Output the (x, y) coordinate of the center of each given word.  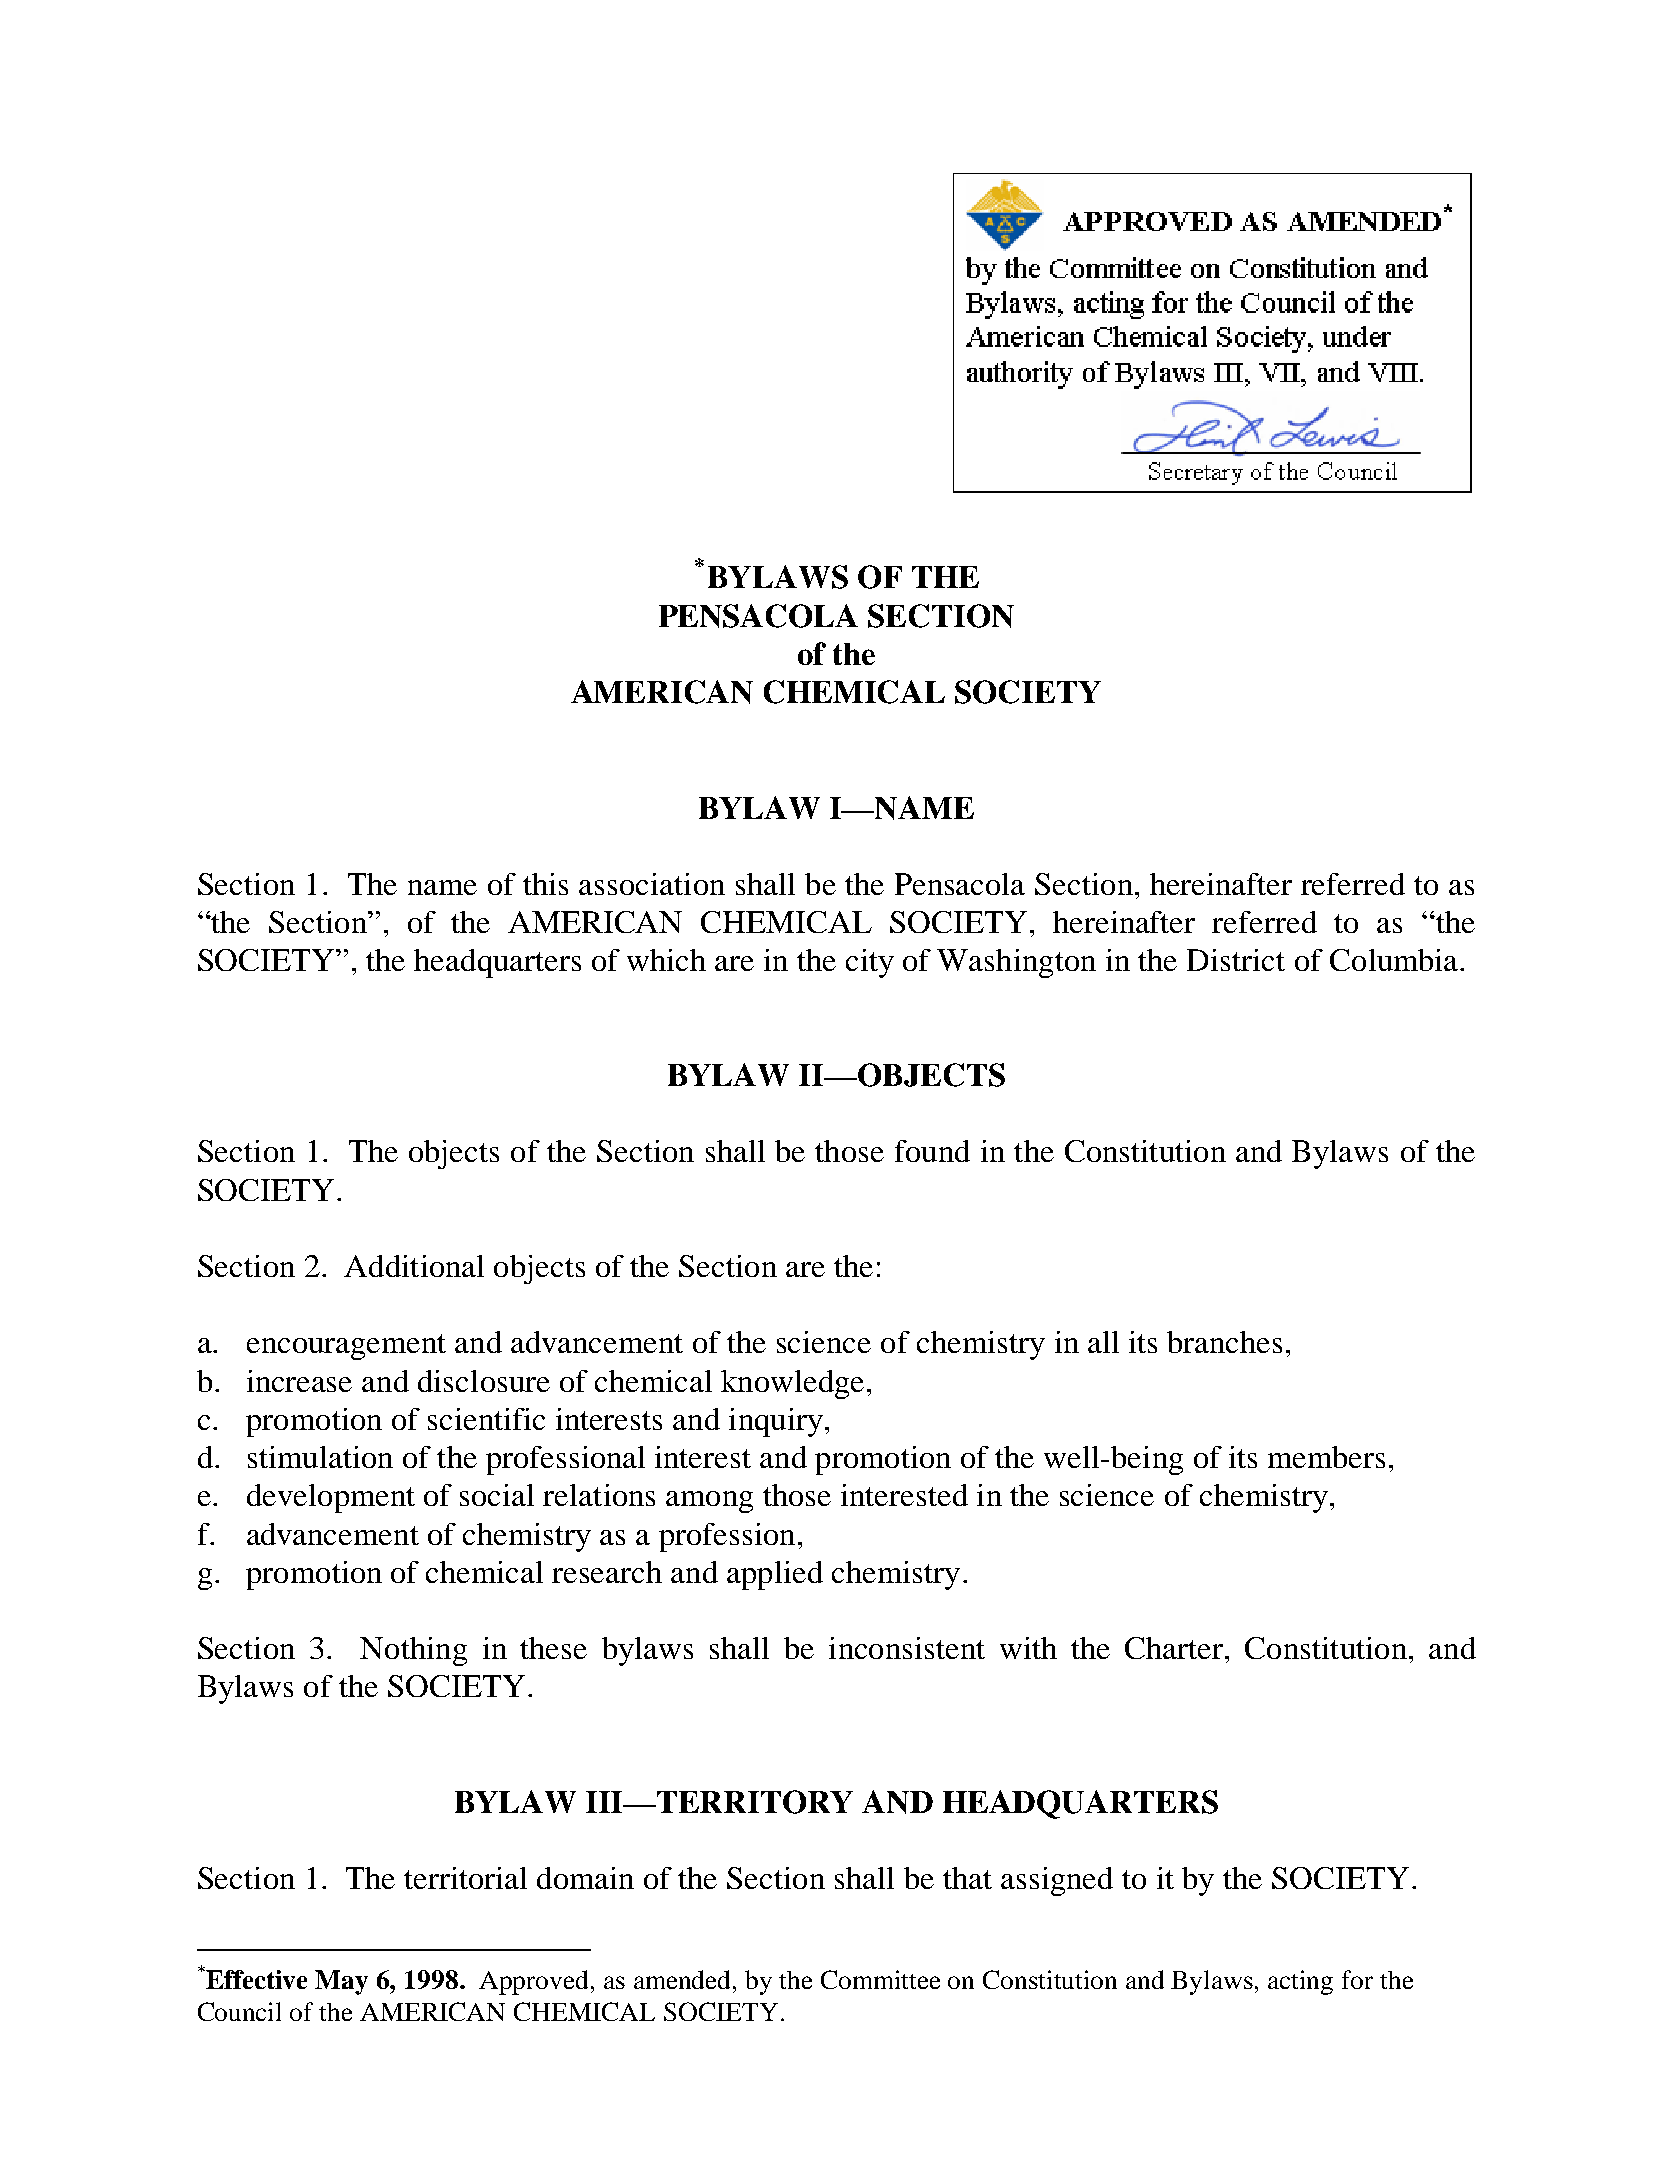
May (341, 1982)
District (1236, 960)
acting (1300, 1982)
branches (1224, 1342)
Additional (414, 1266)
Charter (1174, 1648)
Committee (880, 1979)
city (870, 963)
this (545, 884)
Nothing (413, 1651)
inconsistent (907, 1648)
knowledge (792, 1384)
